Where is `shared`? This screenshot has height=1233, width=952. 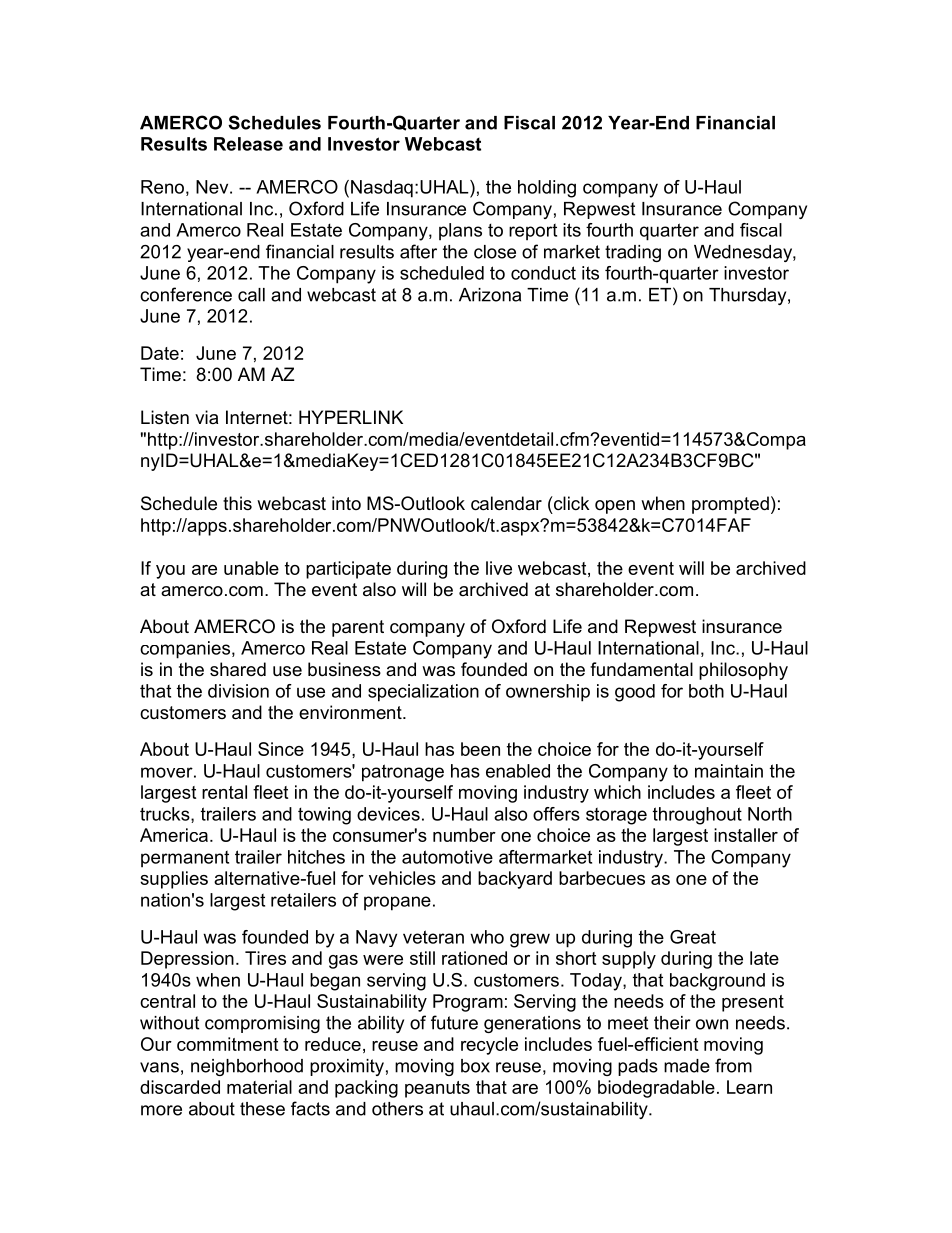 shared is located at coordinates (238, 669).
